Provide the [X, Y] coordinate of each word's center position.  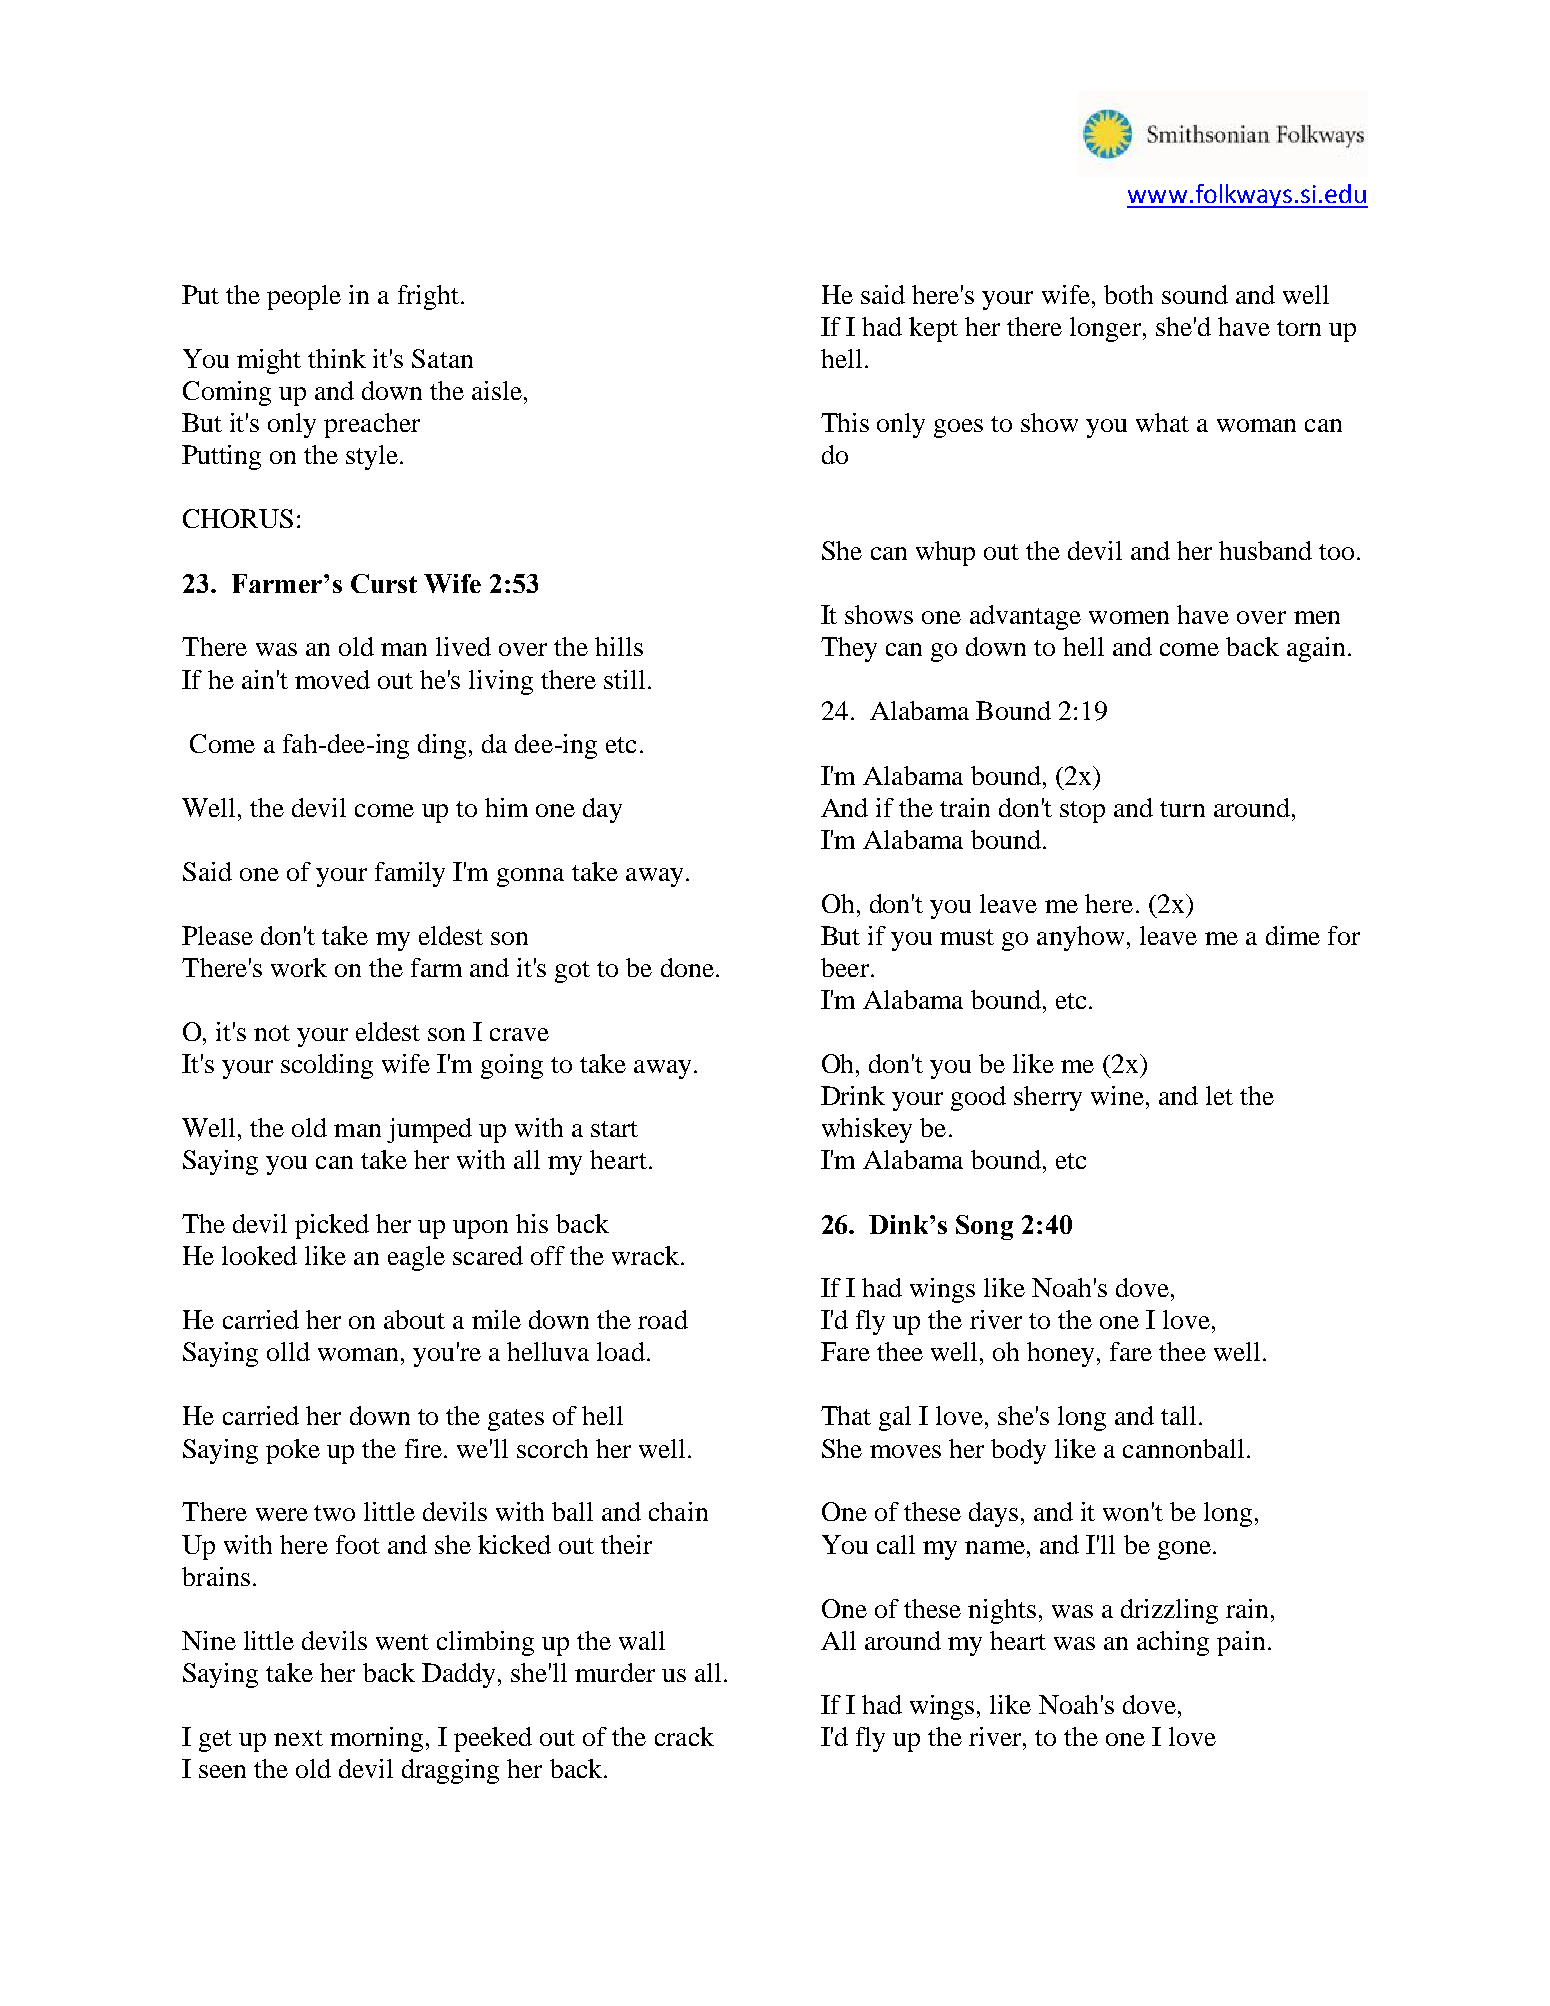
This [845, 422]
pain [1241, 1643]
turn [1182, 809]
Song [984, 1227]
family [410, 874]
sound [1195, 294]
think [337, 358]
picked [332, 1226]
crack [684, 1736]
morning [376, 1739]
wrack [647, 1255]
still [624, 679]
